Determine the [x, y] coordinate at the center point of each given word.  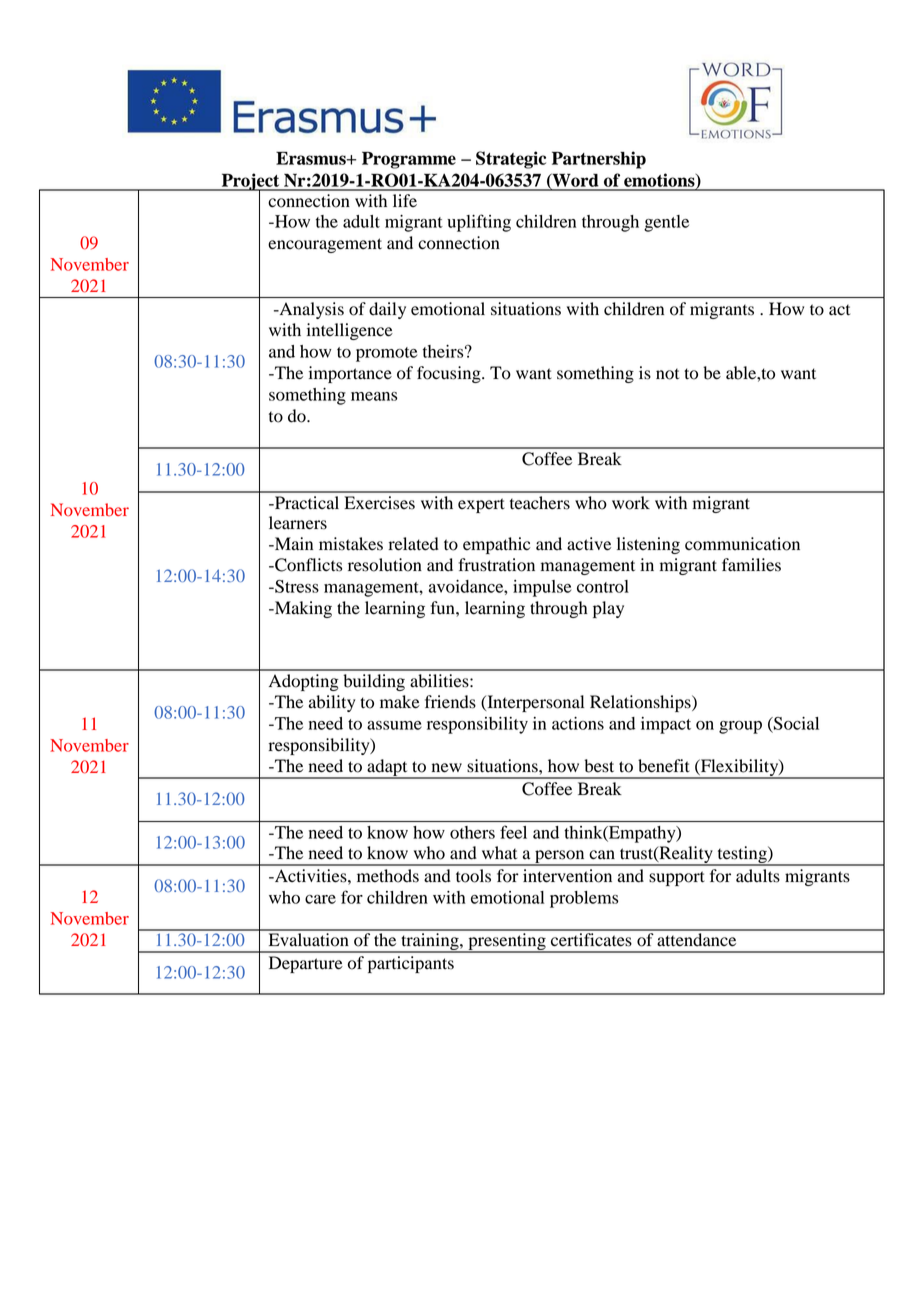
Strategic [511, 160]
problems [584, 899]
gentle [666, 223]
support [677, 878]
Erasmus [312, 158]
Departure [306, 964]
